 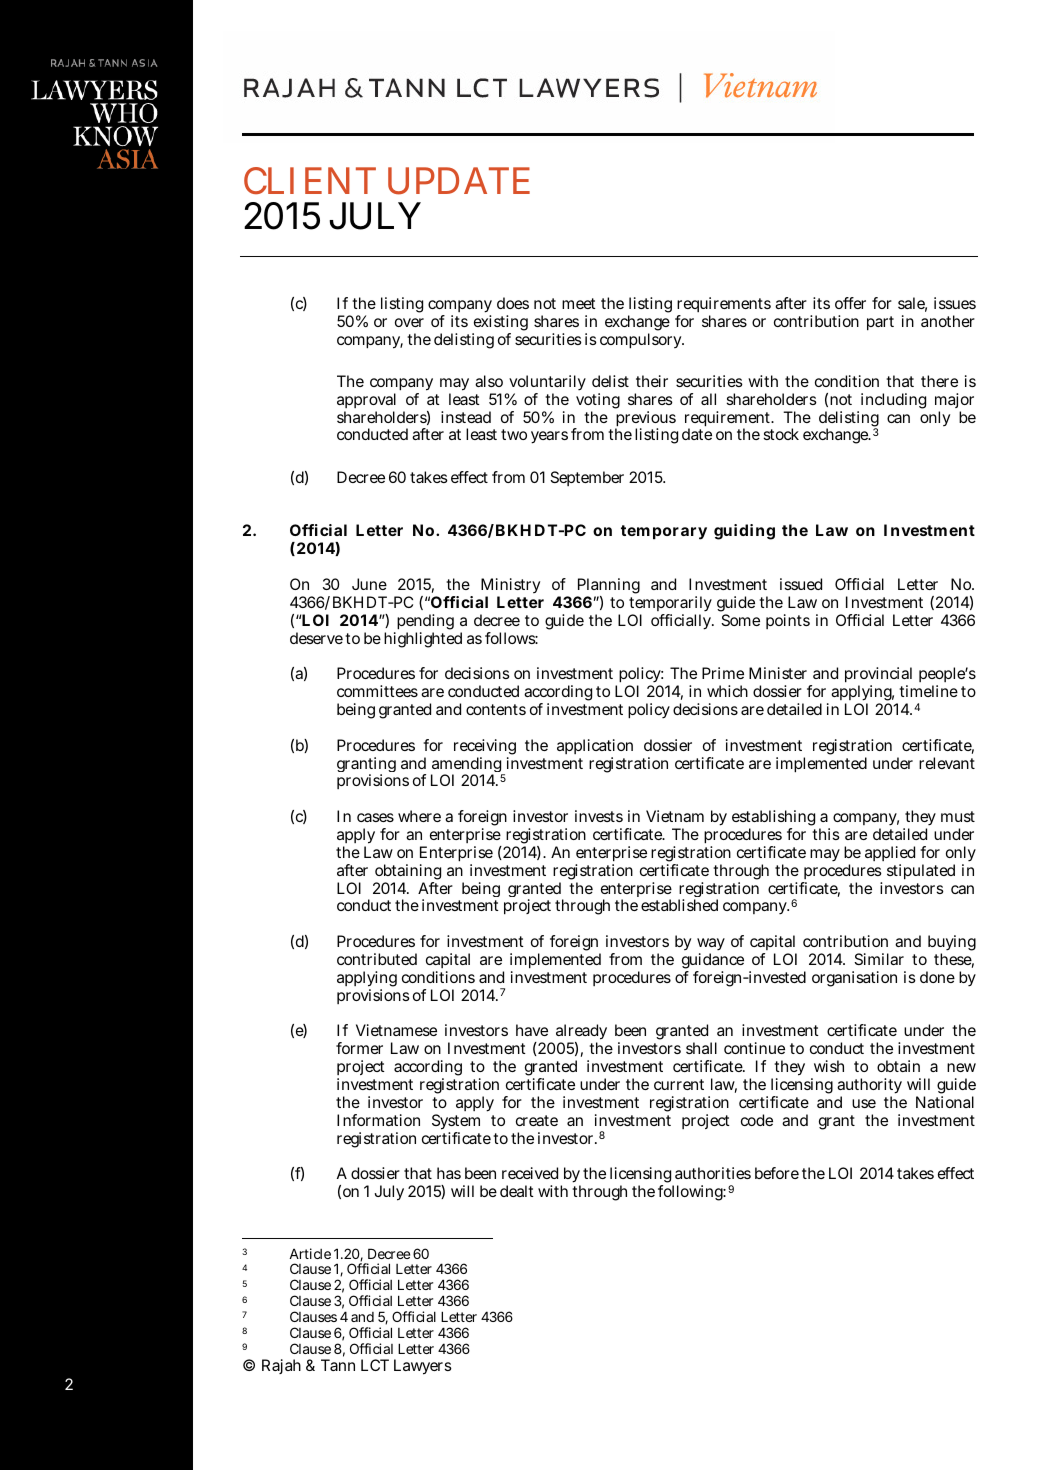 What do you see at coordinates (679, 1084) in the page?
I see `current` at bounding box center [679, 1084].
